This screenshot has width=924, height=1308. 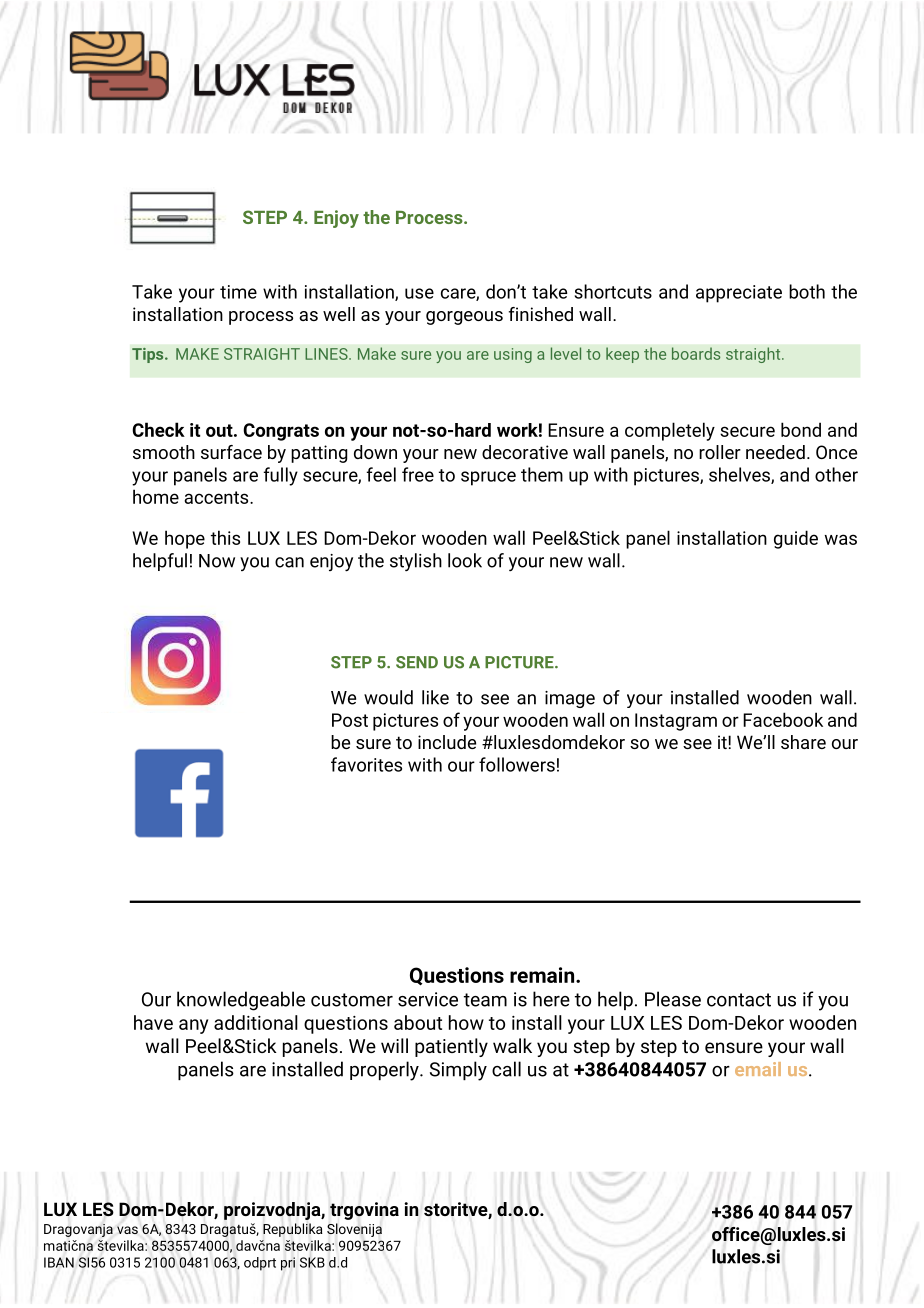 I want to click on Tips, so click(x=149, y=355).
